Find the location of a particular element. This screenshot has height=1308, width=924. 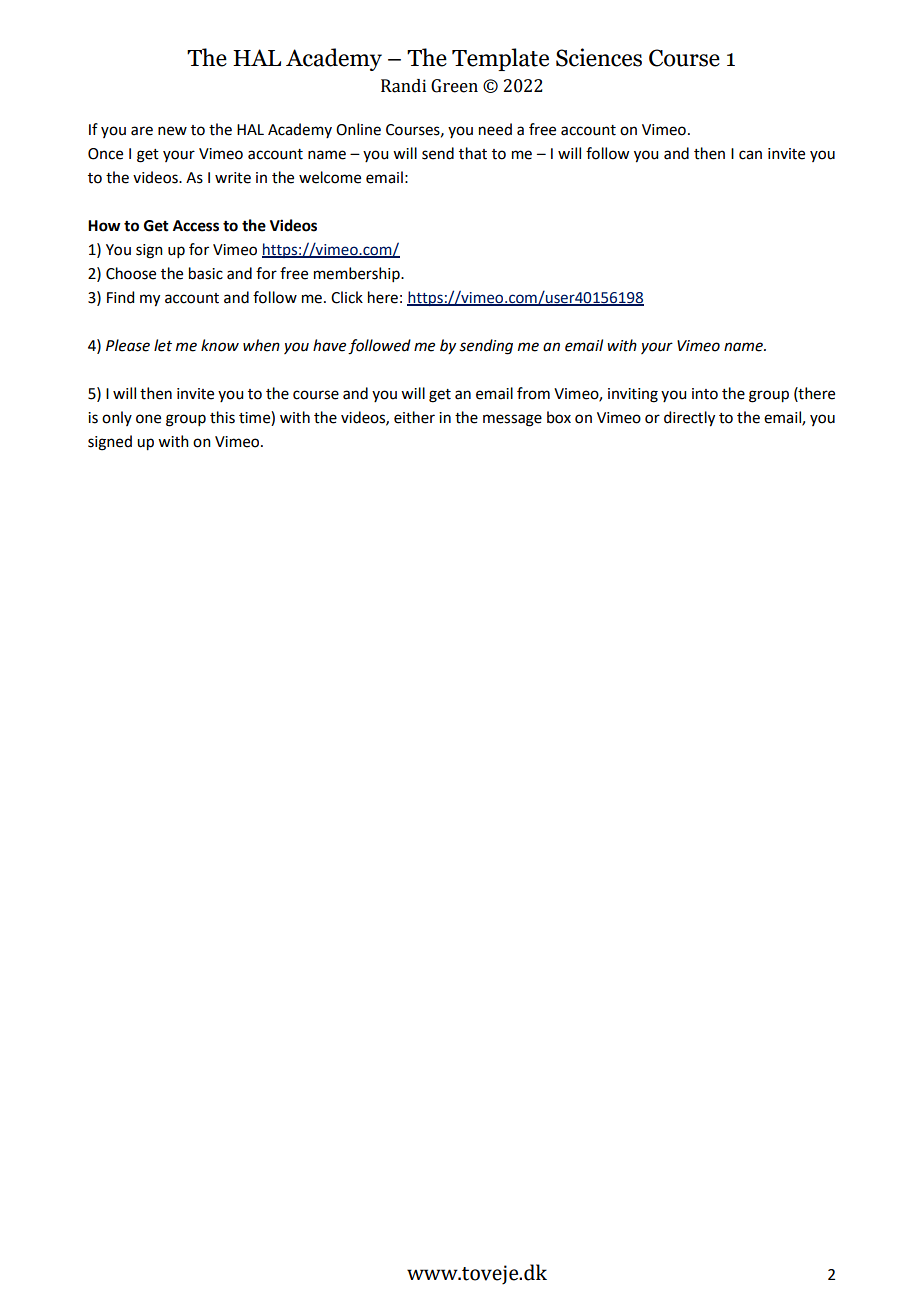

Randi is located at coordinates (403, 86).
